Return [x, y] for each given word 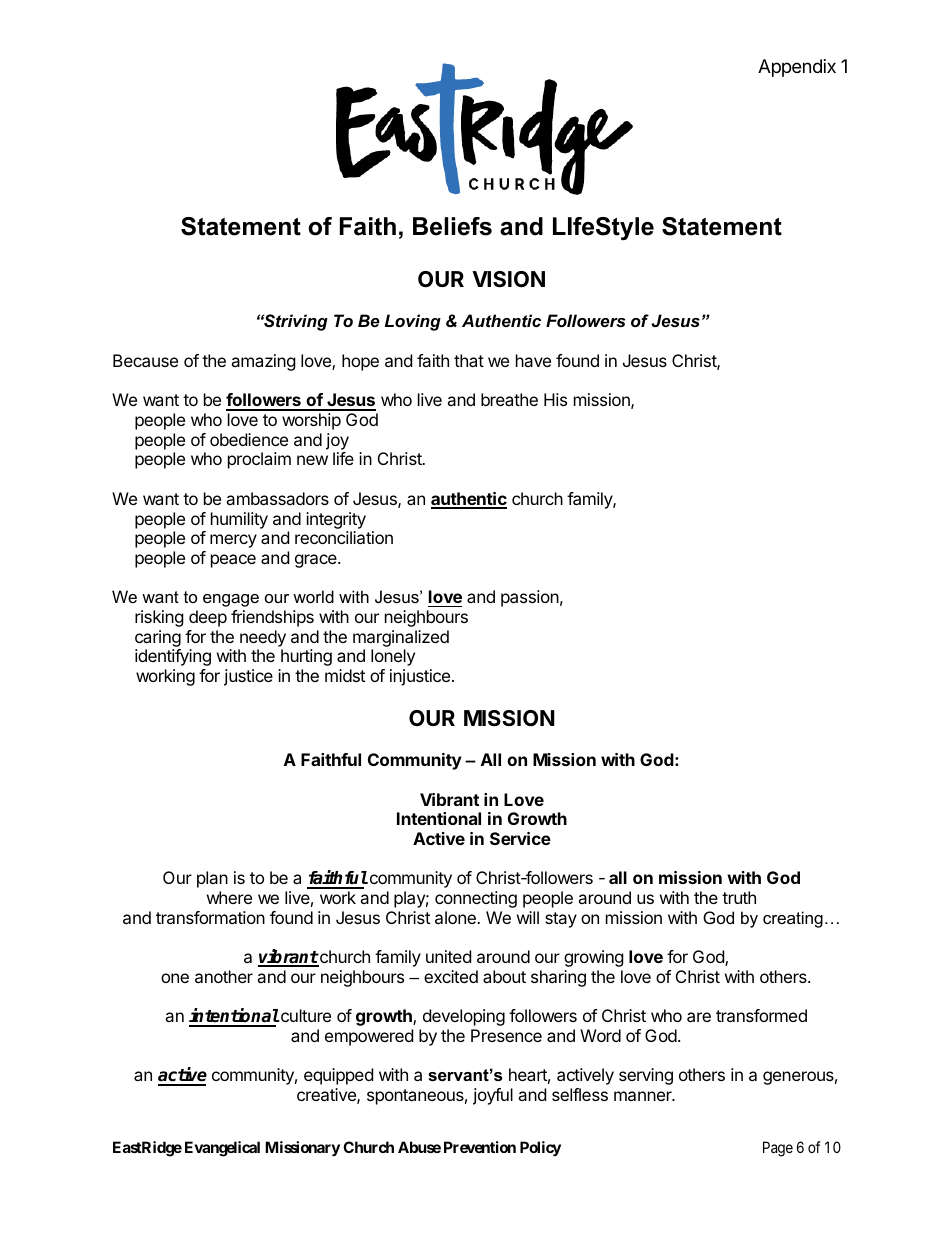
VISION [508, 279]
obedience [249, 439]
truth [739, 897]
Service [520, 838]
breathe [509, 399]
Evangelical [222, 1149]
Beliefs [452, 226]
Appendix [797, 68]
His [555, 399]
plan [212, 879]
